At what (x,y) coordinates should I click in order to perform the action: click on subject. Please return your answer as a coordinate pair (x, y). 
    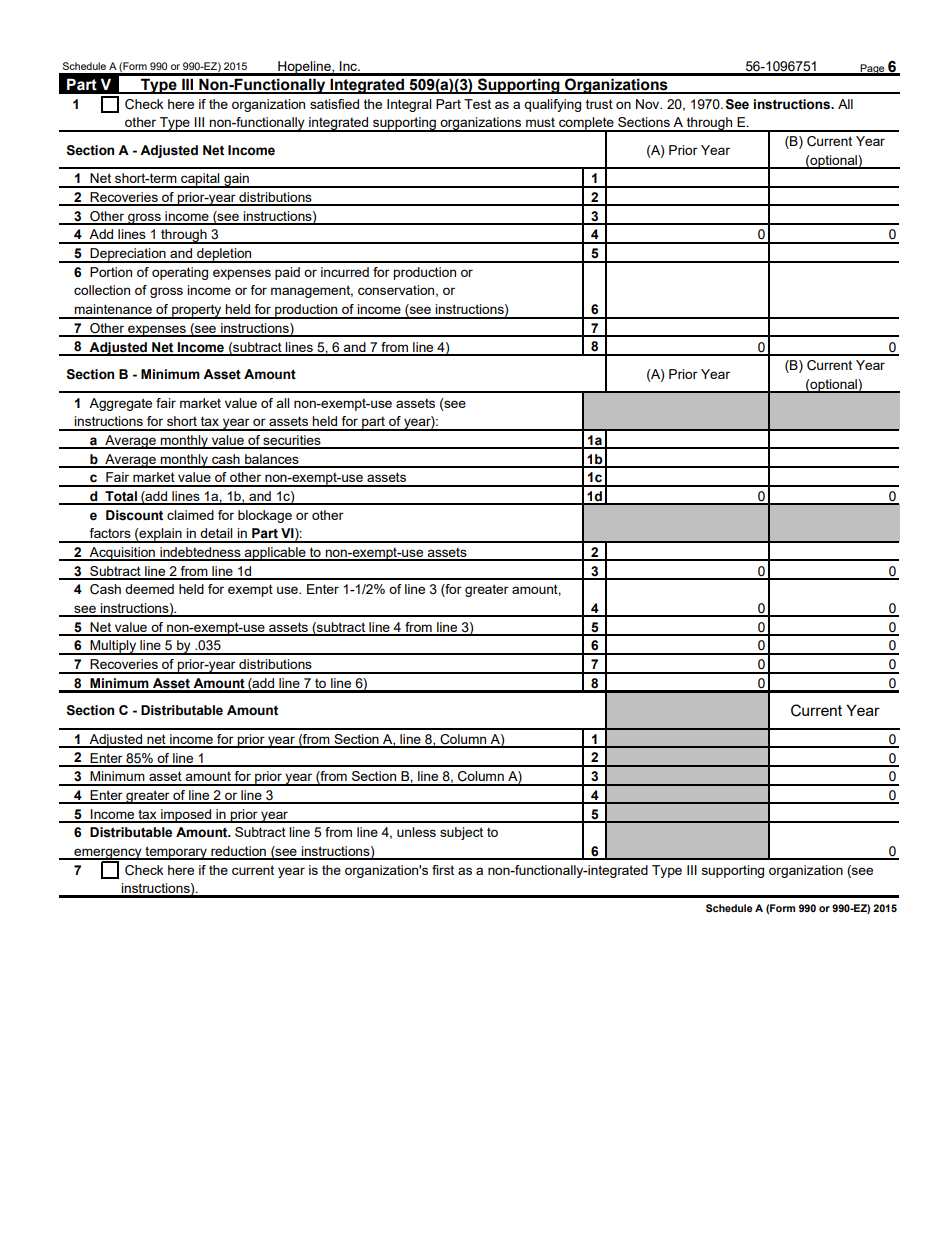
    Looking at the image, I should click on (461, 833).
